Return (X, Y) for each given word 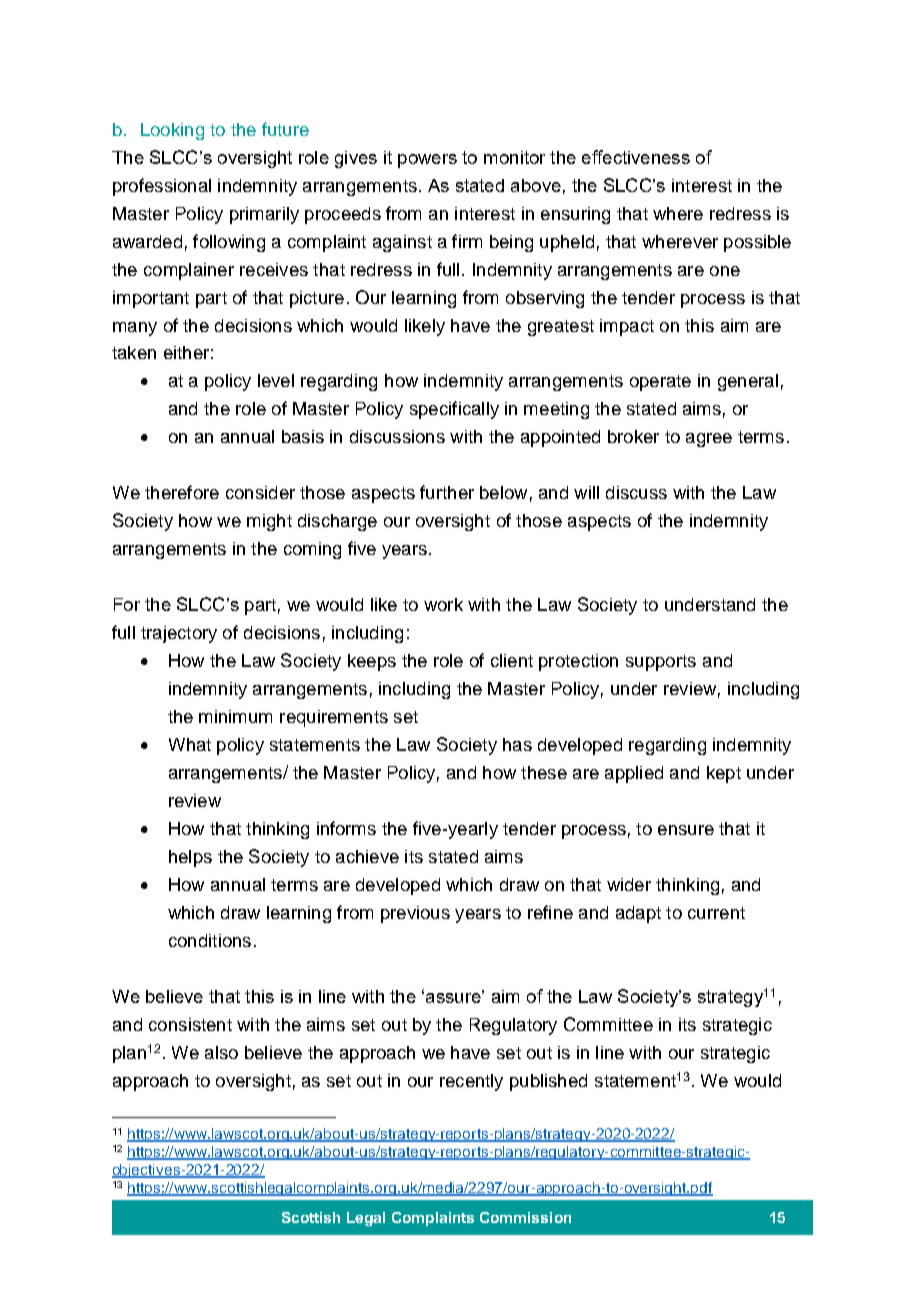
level (276, 380)
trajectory (179, 634)
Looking (172, 131)
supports (661, 663)
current (716, 913)
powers (427, 161)
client (512, 660)
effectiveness (636, 157)
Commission (525, 1217)
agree (709, 440)
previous (415, 914)
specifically (454, 410)
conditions (210, 940)
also (221, 1052)
